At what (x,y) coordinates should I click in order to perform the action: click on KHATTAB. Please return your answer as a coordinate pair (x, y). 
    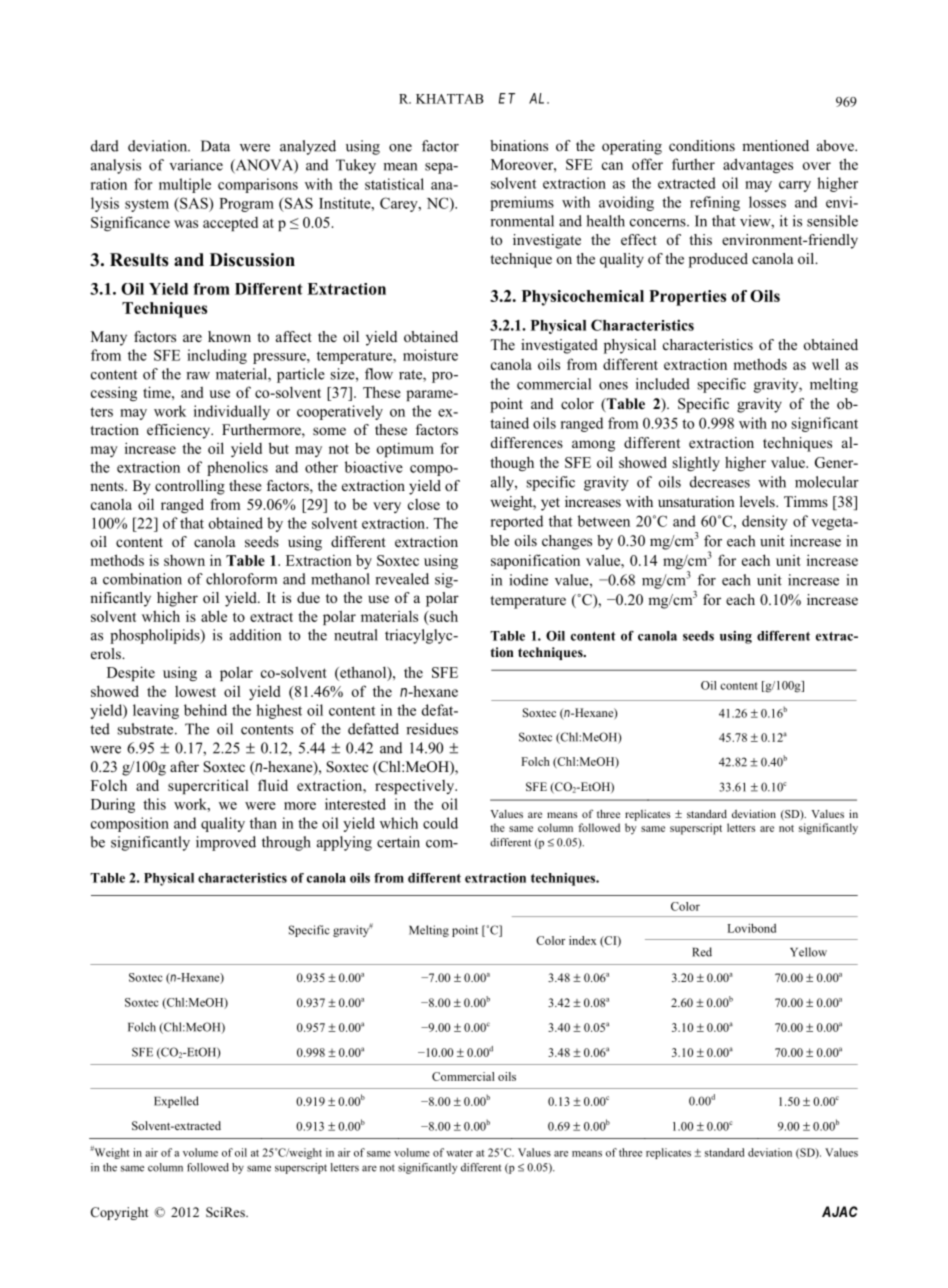
    Looking at the image, I should click on (450, 99).
